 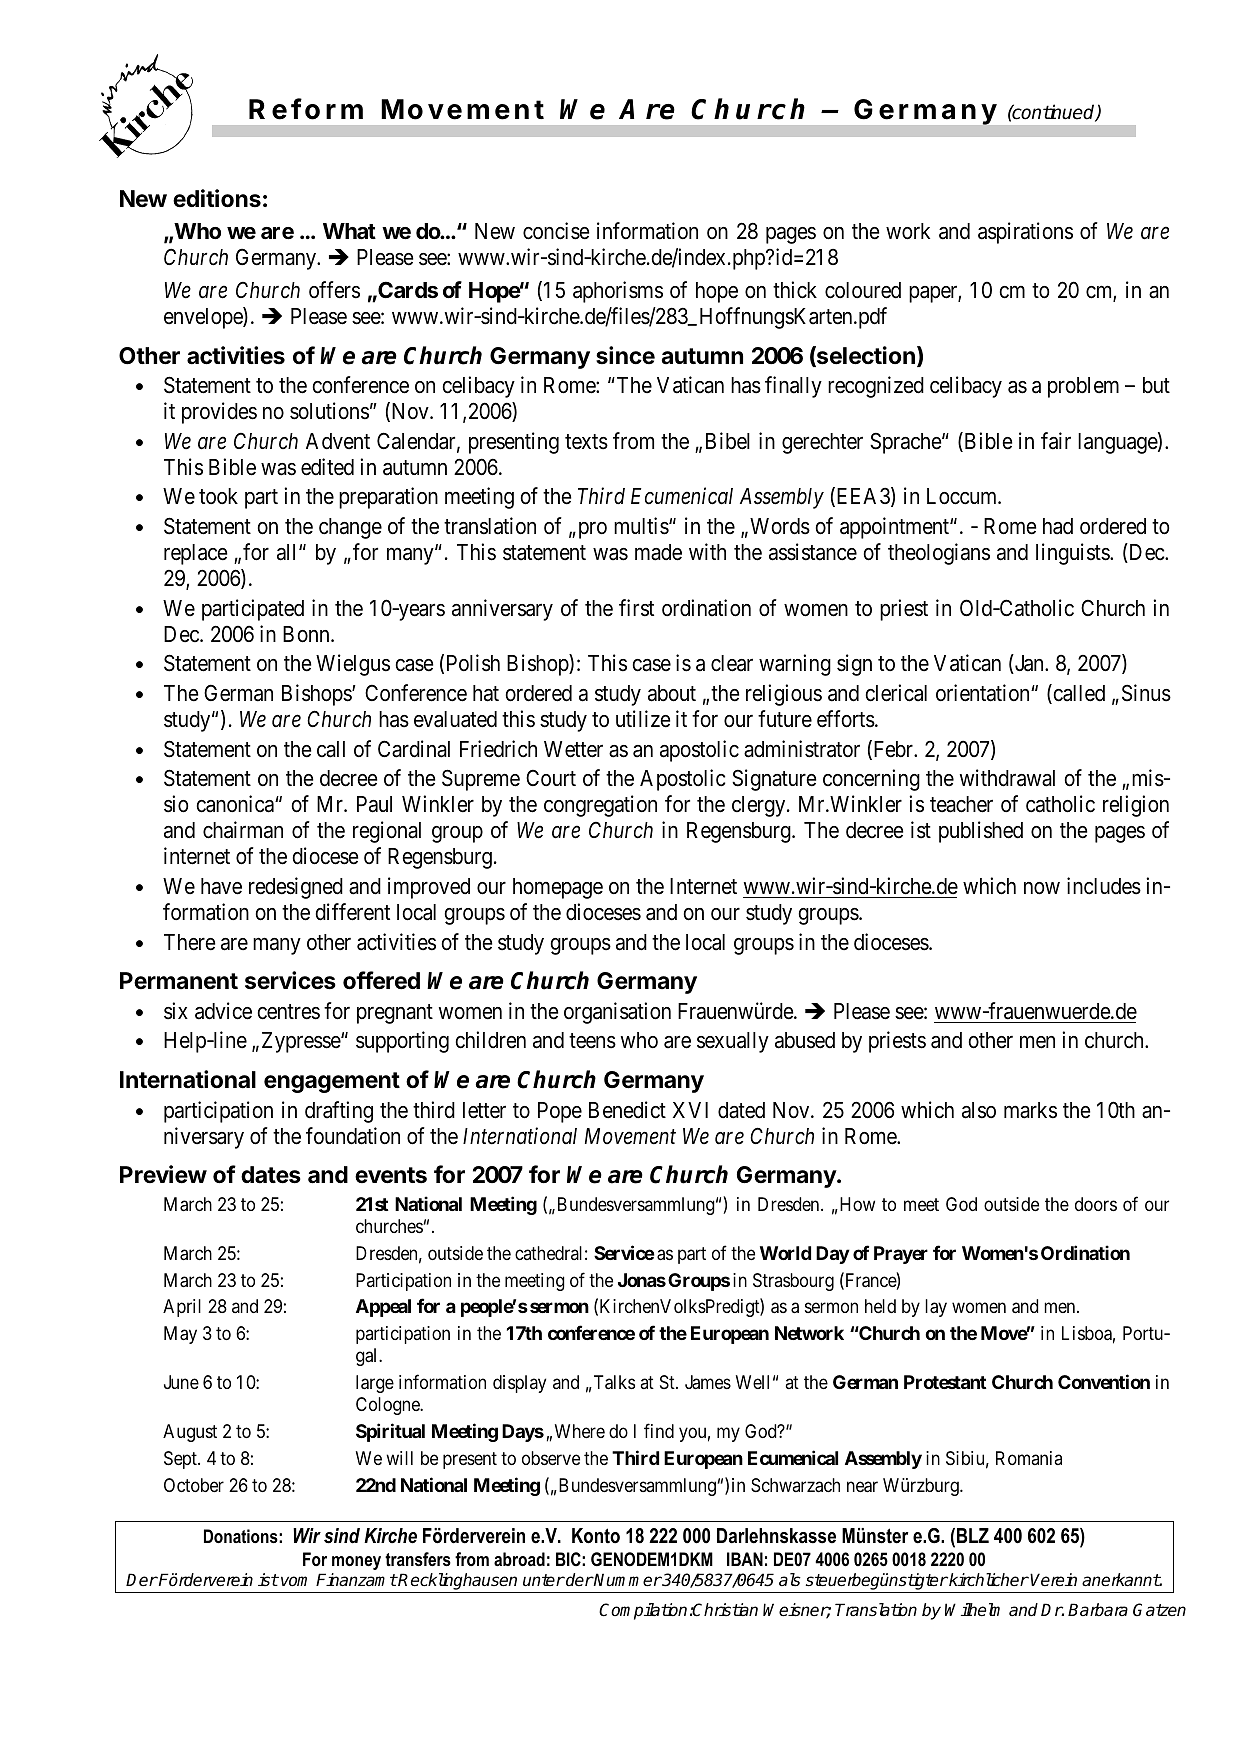 What do you see at coordinates (690, 1110) in the screenshot?
I see `XVI` at bounding box center [690, 1110].
